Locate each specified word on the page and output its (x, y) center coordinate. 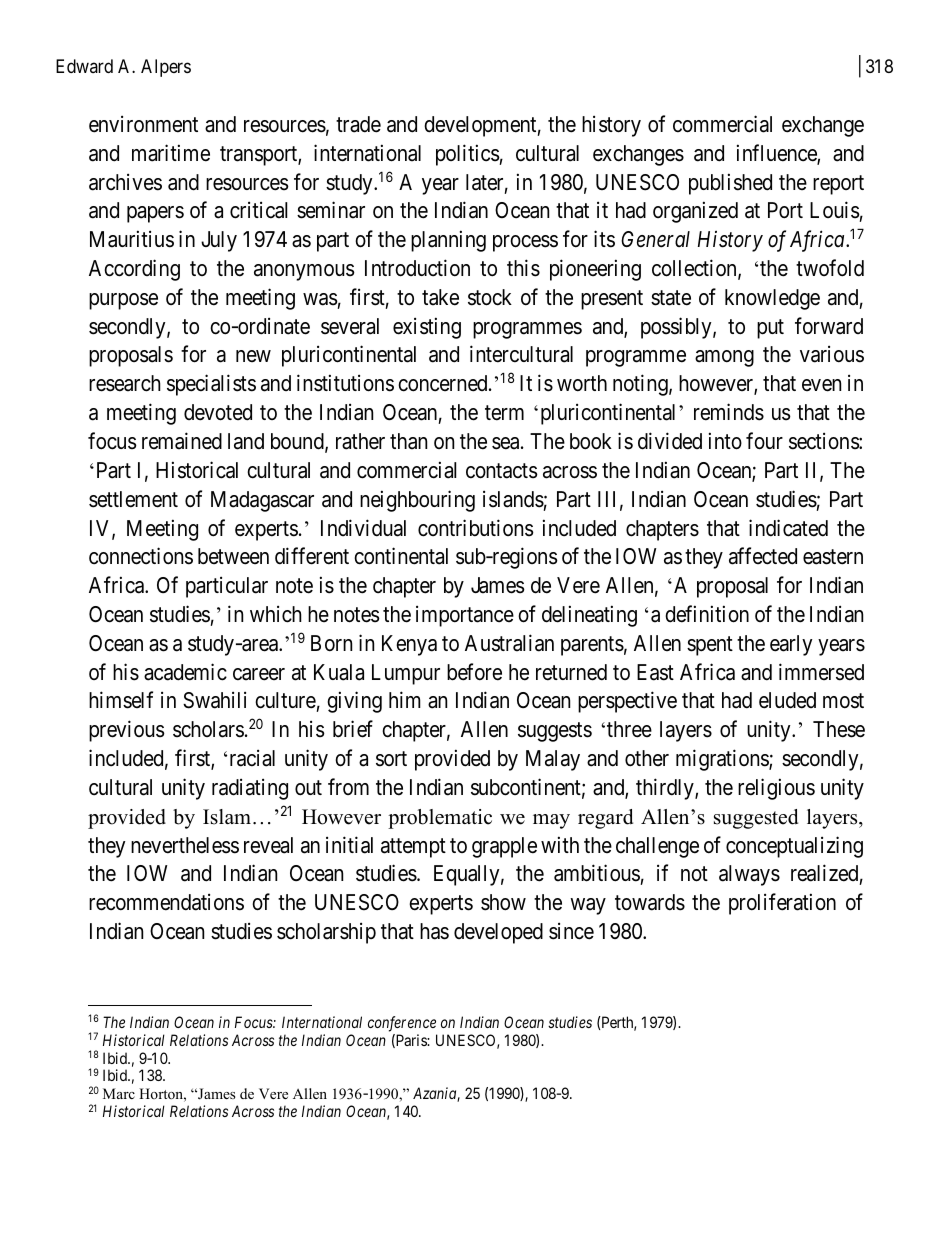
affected (763, 556)
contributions (476, 528)
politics (468, 155)
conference (402, 1024)
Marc (119, 1093)
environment (143, 124)
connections (141, 556)
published (730, 184)
